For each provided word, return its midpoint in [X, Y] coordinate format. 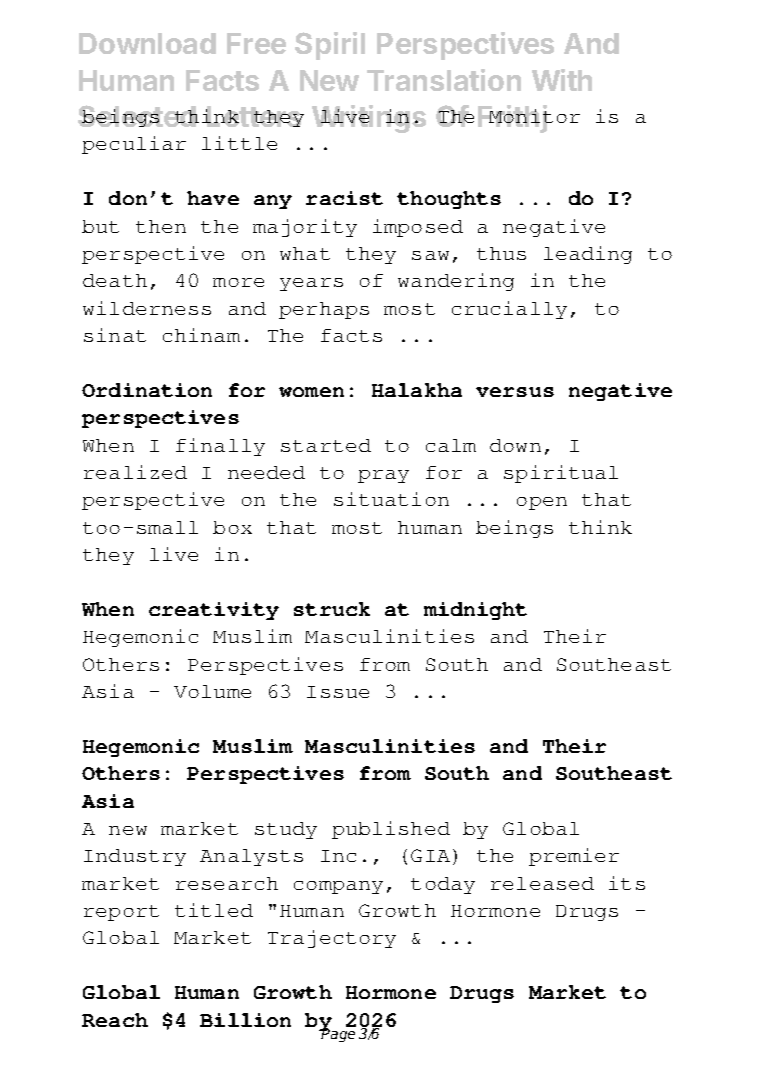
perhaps [324, 310]
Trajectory [332, 939]
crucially [509, 310]
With [562, 80]
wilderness [147, 308]
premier [574, 857]
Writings [369, 119]
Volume [212, 691]
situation [391, 499]
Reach [115, 1020]
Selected [138, 116]
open [542, 503]
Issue [338, 692]
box [232, 527]
